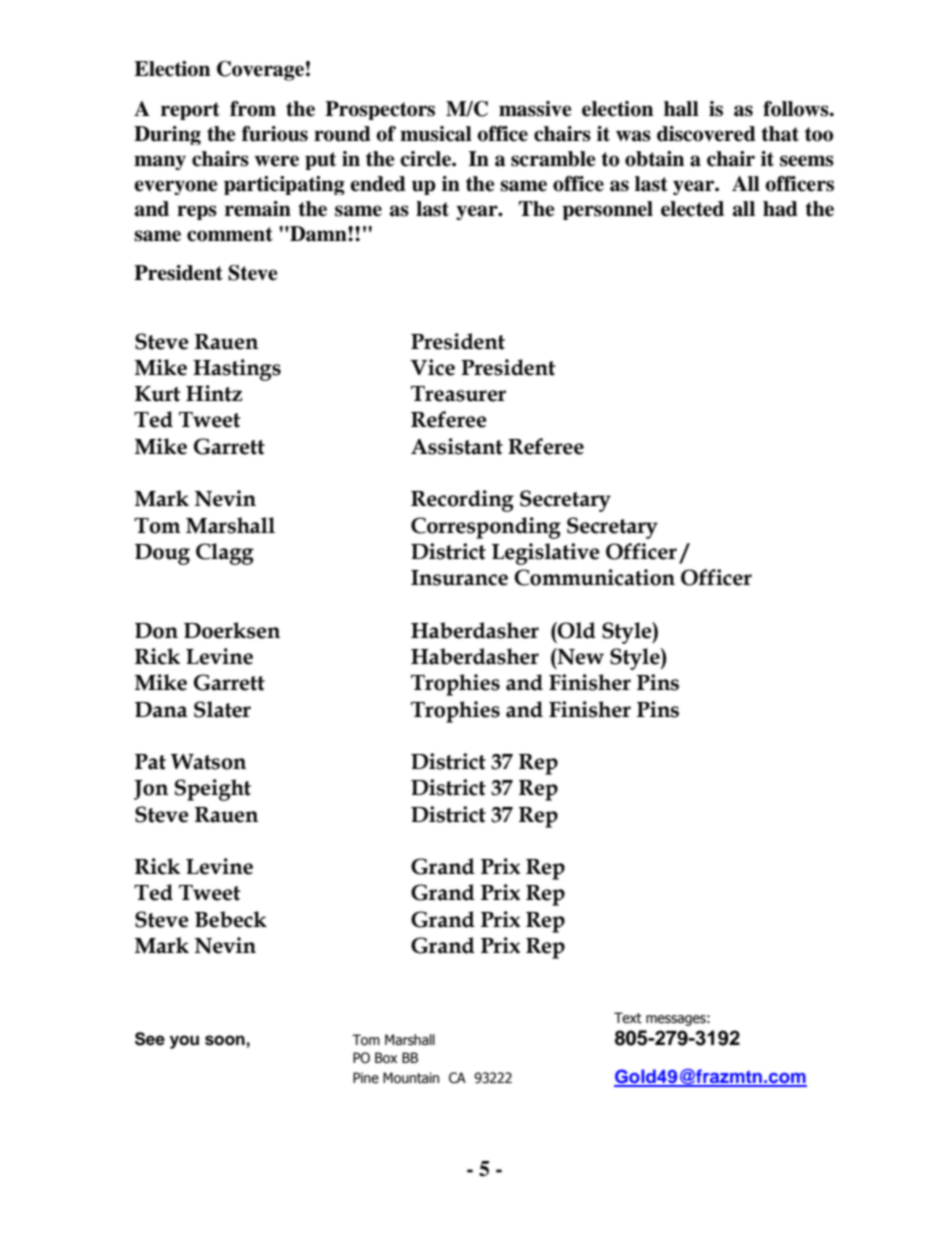 The width and height of the screenshot is (952, 1233). I want to click on soon, so click(225, 1040).
